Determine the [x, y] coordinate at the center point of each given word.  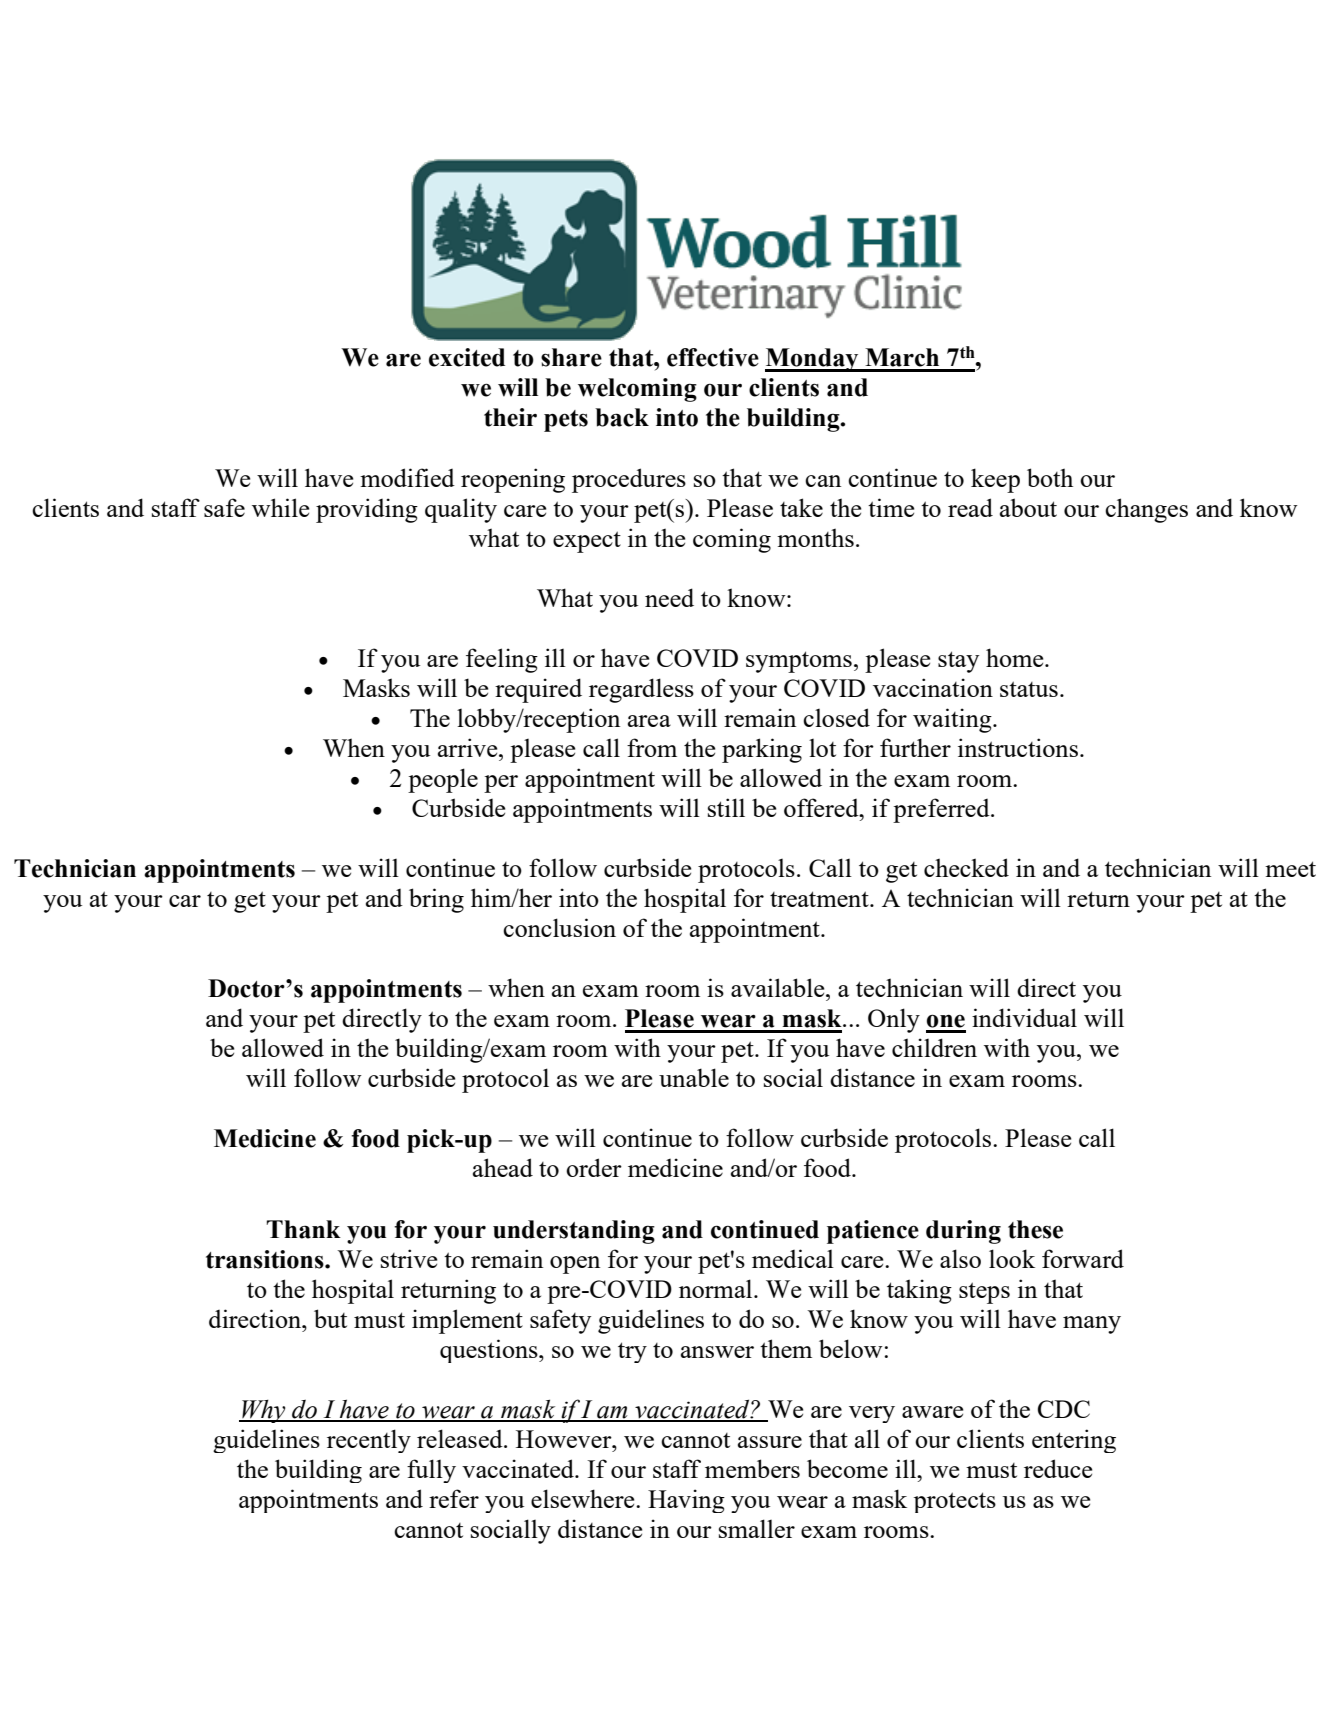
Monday [813, 360]
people [443, 780]
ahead [503, 1167]
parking [762, 750]
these [1035, 1229]
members [752, 1468]
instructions [1018, 747]
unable [694, 1077]
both [1050, 477]
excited [467, 357]
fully [431, 1471]
